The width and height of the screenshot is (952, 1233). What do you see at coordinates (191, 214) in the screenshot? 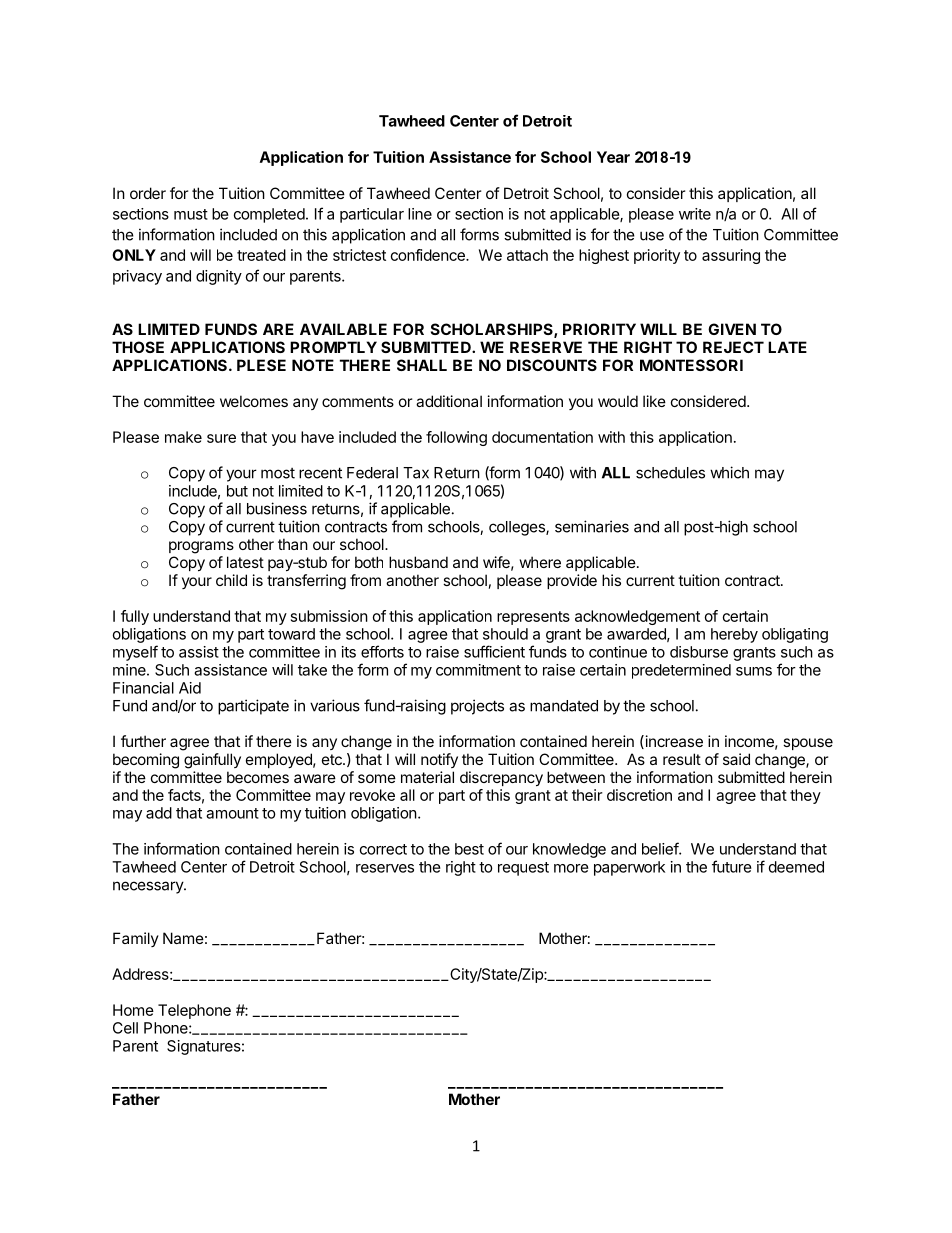
I see `must` at bounding box center [191, 214].
